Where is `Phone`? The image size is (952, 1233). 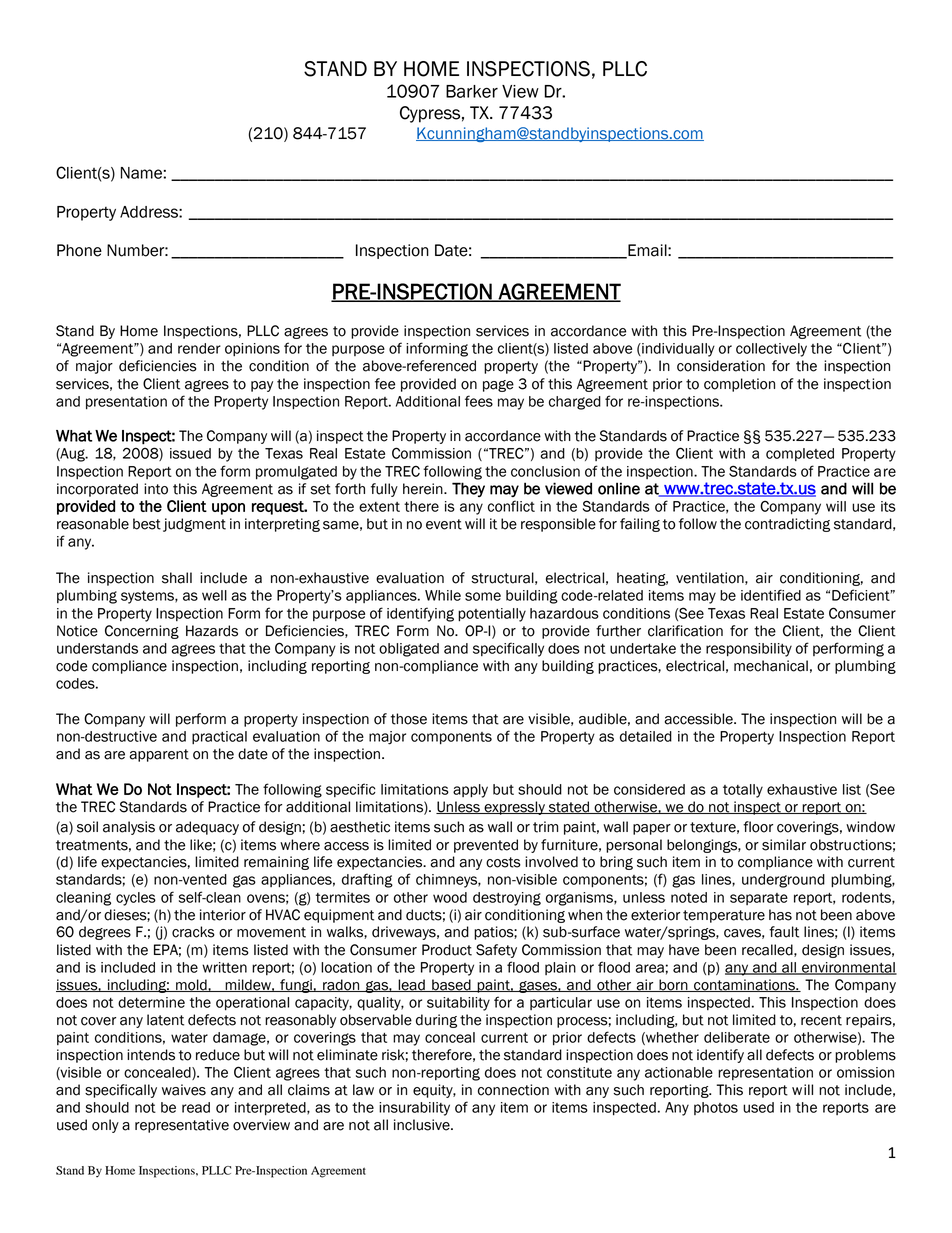
Phone is located at coordinates (79, 250).
